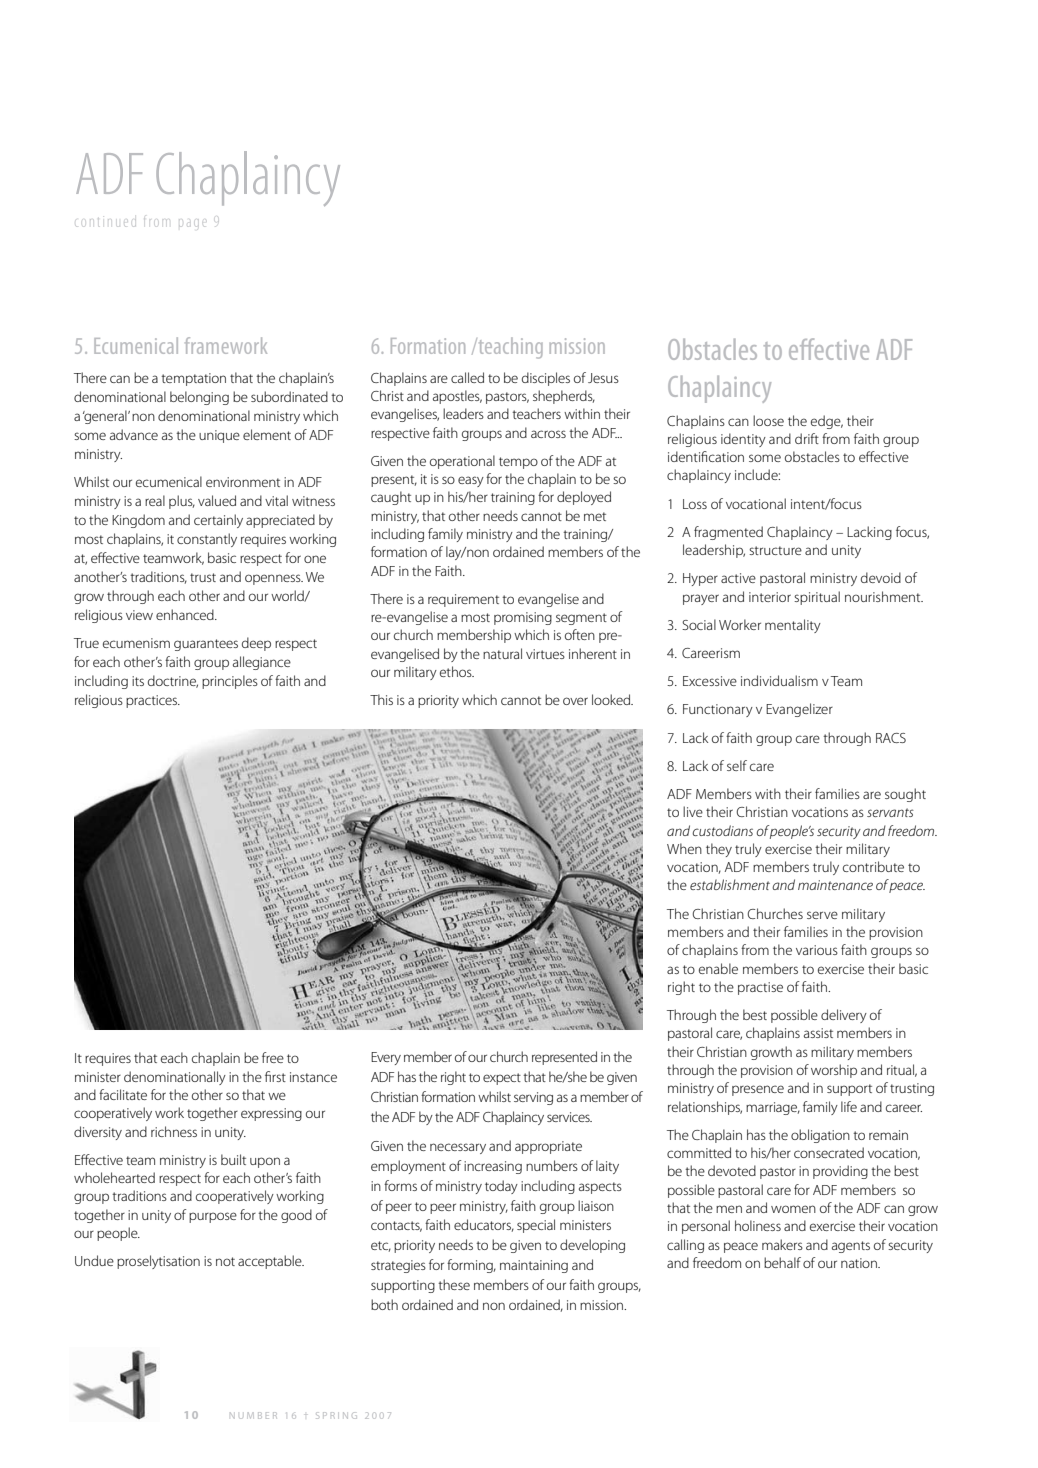  What do you see at coordinates (575, 701) in the document?
I see `over` at bounding box center [575, 701].
